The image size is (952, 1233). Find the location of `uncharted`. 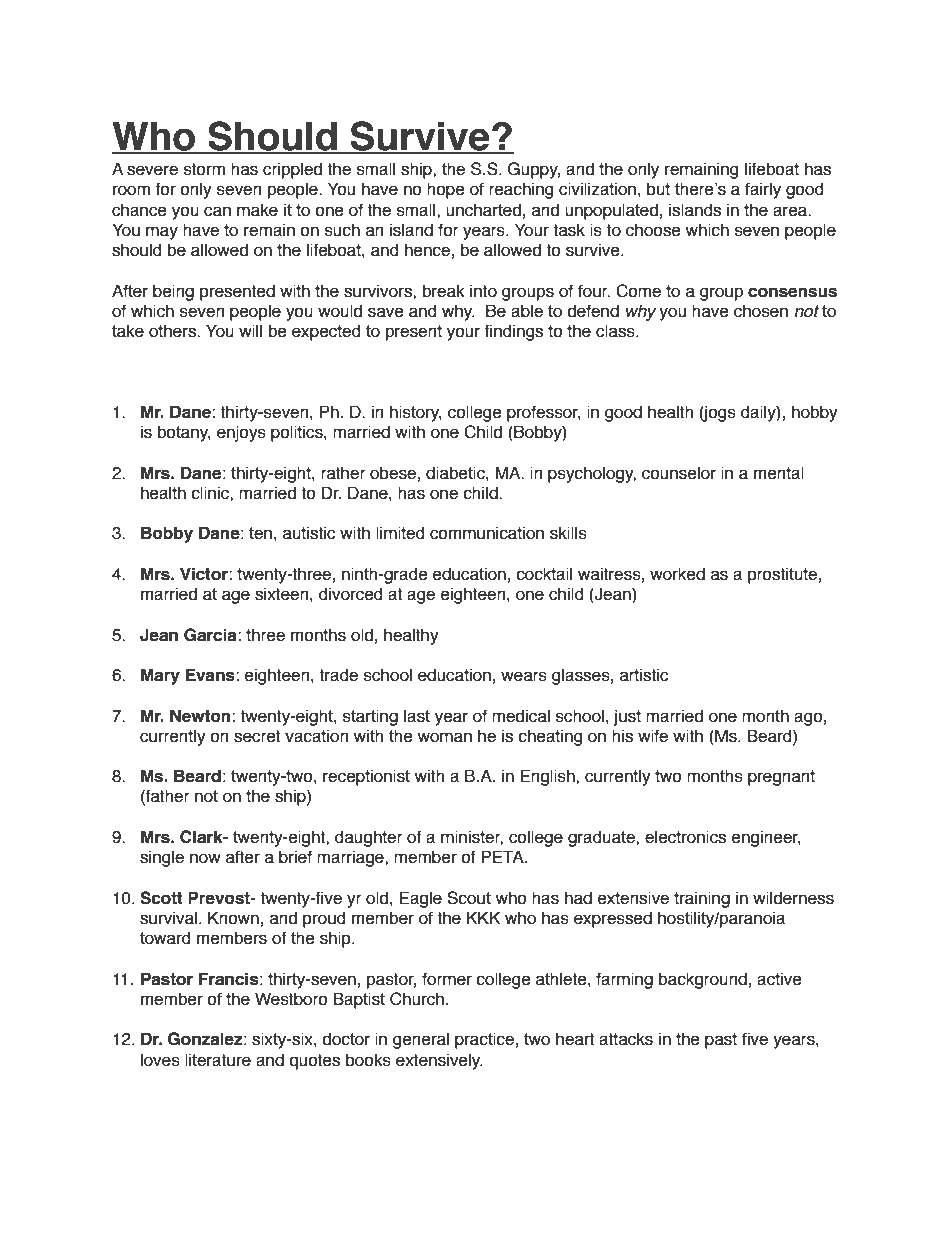

uncharted is located at coordinates (483, 210).
